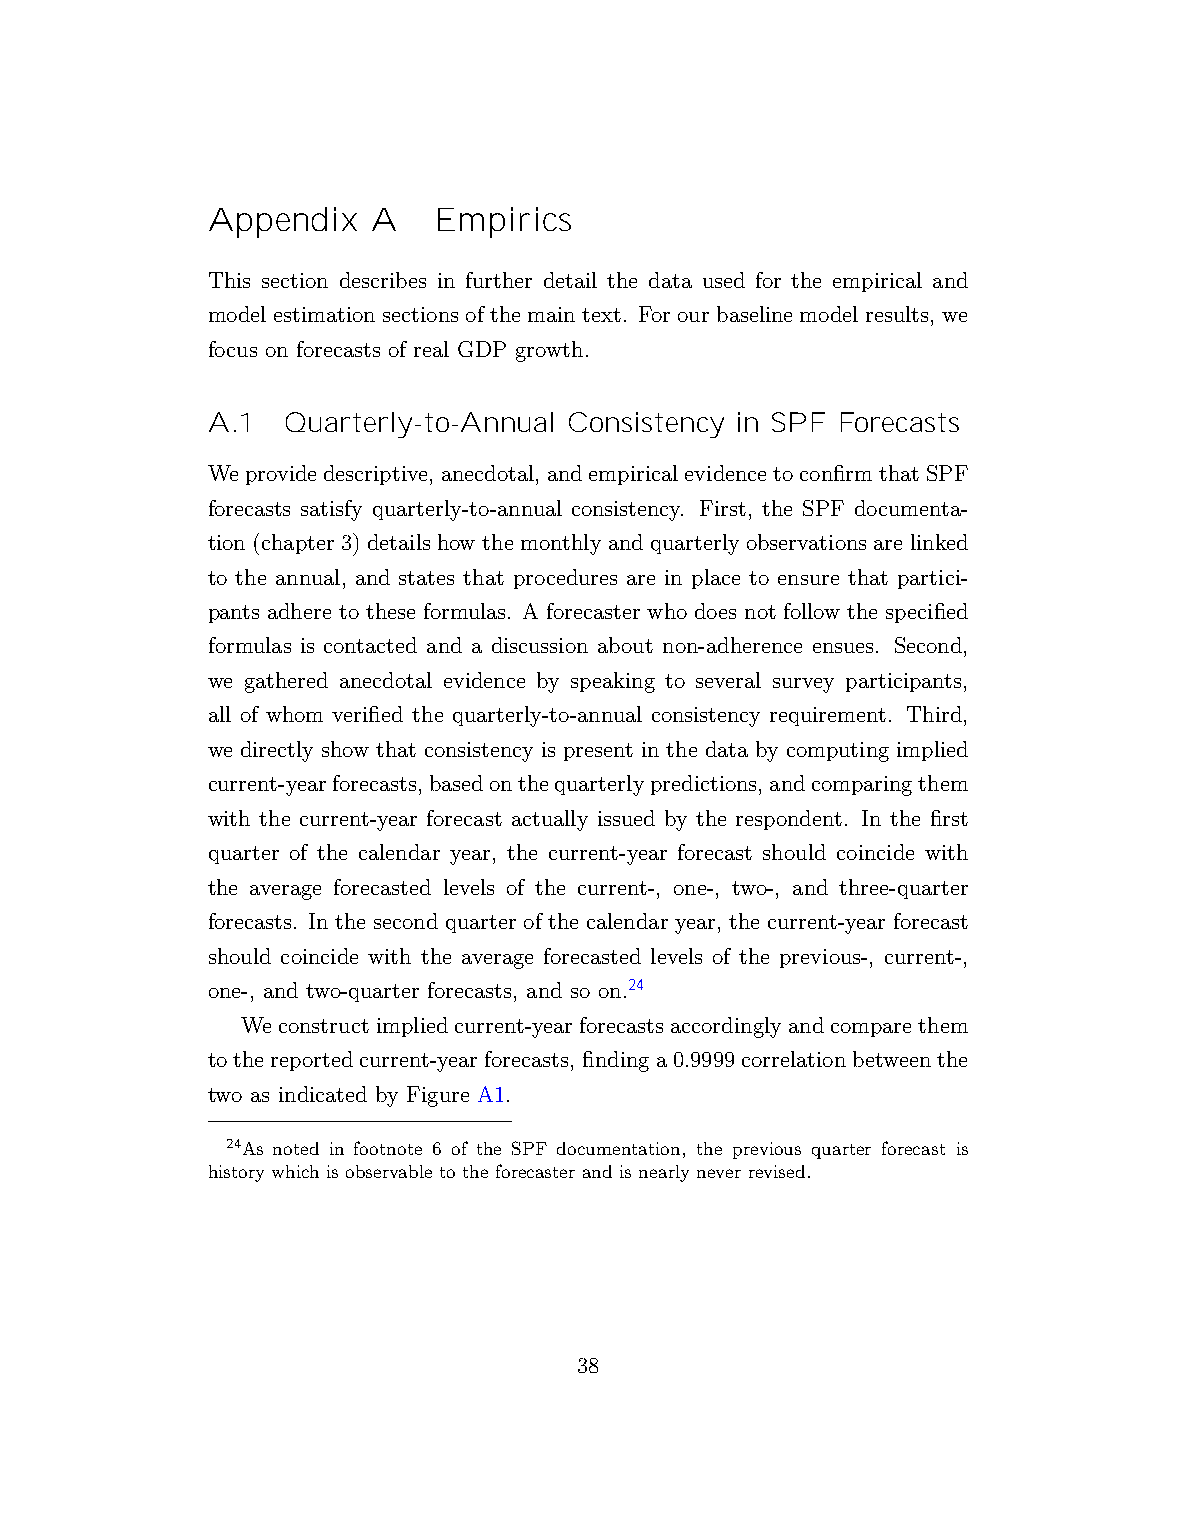 This page has width=1177, height=1523. Describe the element at coordinates (296, 1148) in the page. I see `noted` at that location.
